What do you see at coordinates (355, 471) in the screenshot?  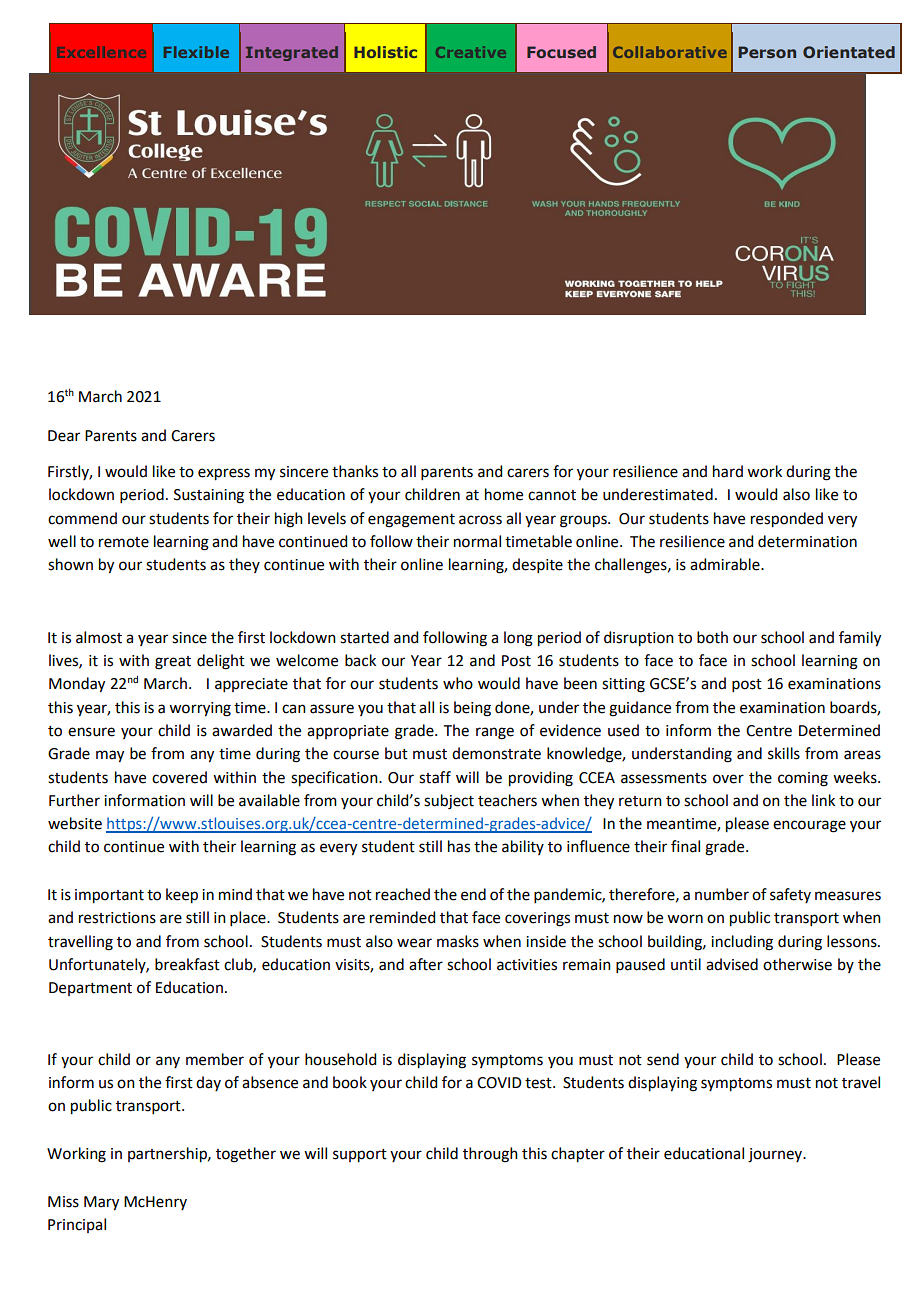 I see `thanks` at bounding box center [355, 471].
